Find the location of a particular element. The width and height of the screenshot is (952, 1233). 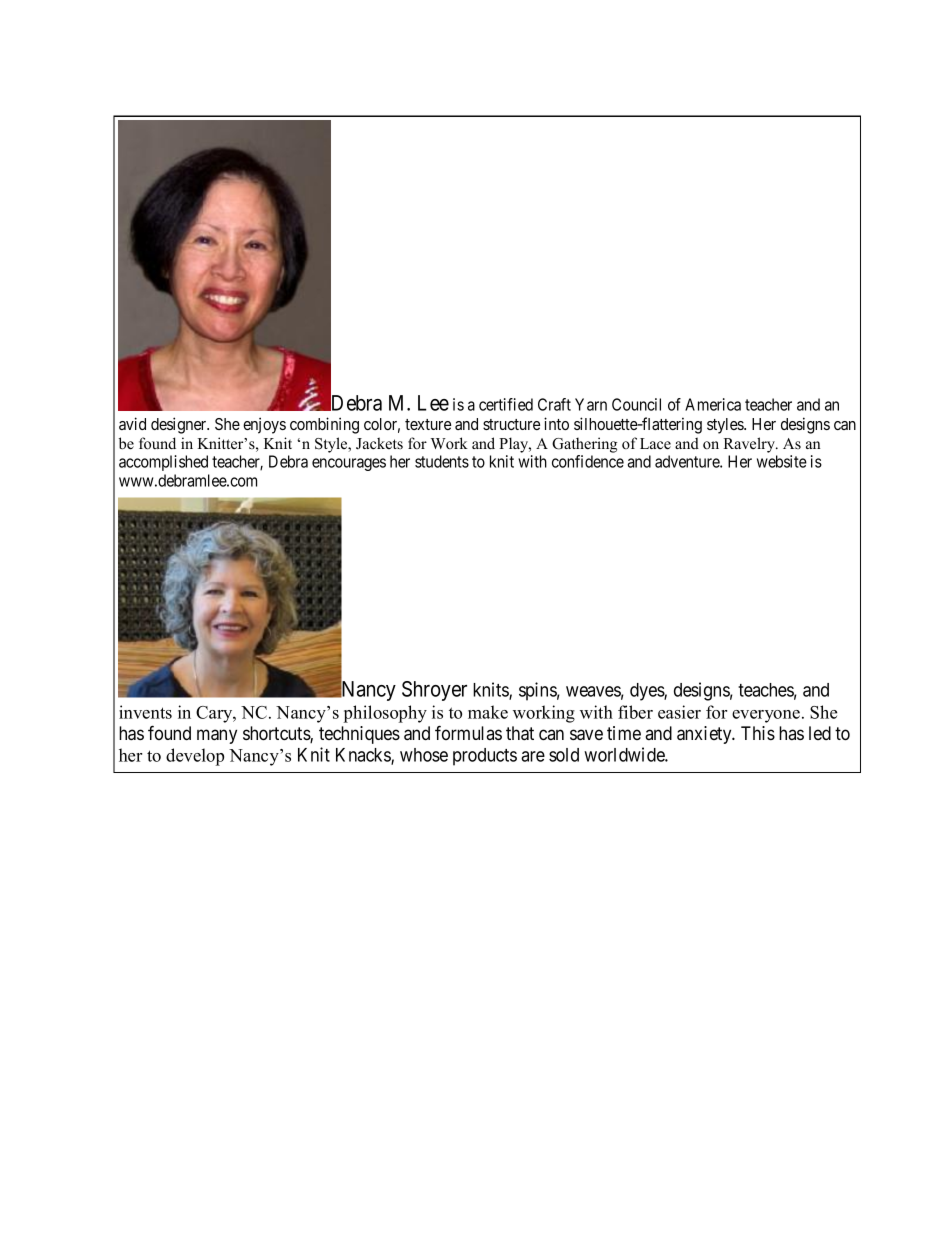

anxiety is located at coordinates (705, 735).
